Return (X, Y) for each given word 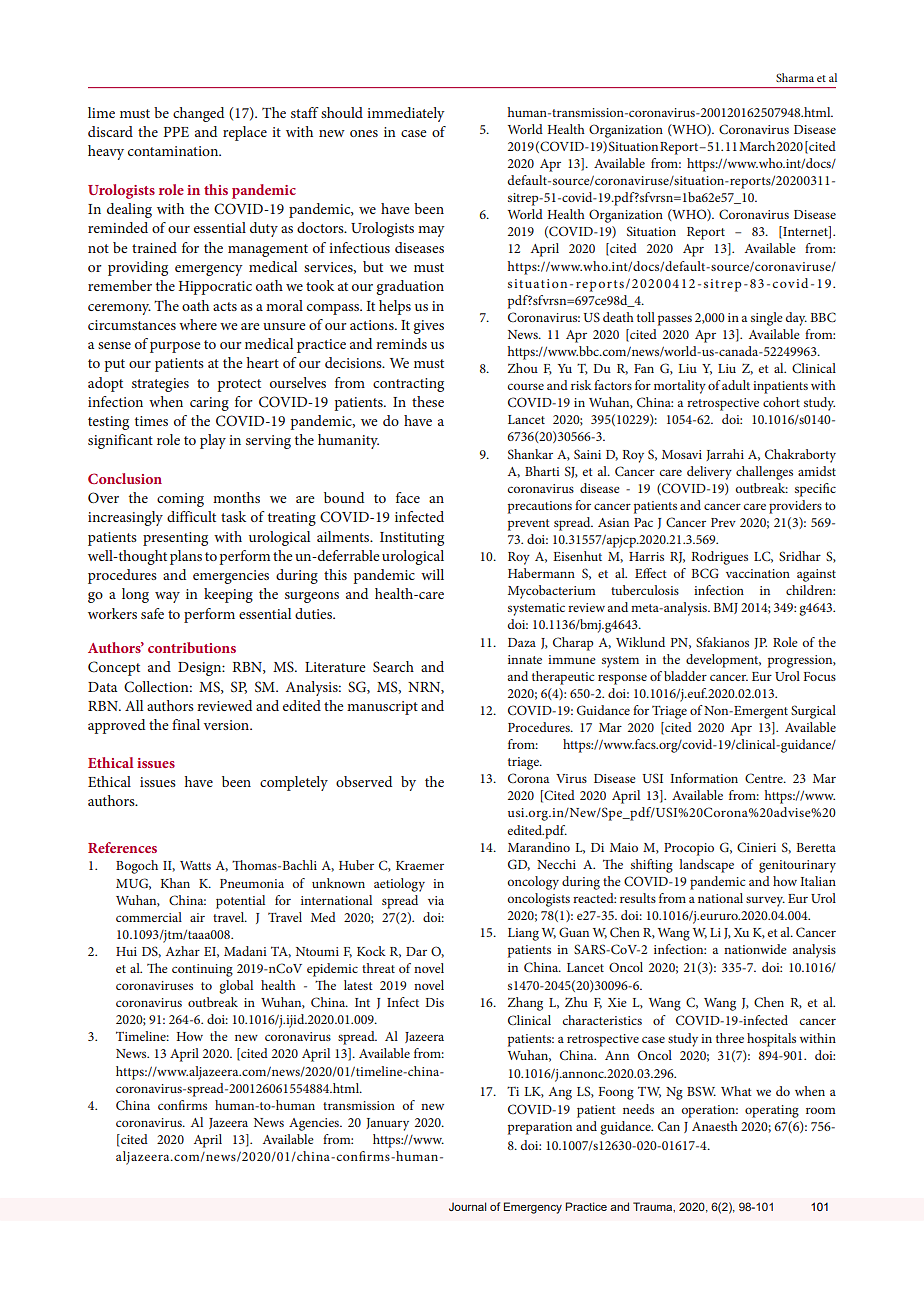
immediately (406, 114)
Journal (467, 1206)
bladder (685, 676)
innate (525, 659)
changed (198, 114)
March (757, 146)
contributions (192, 647)
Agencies (315, 1124)
